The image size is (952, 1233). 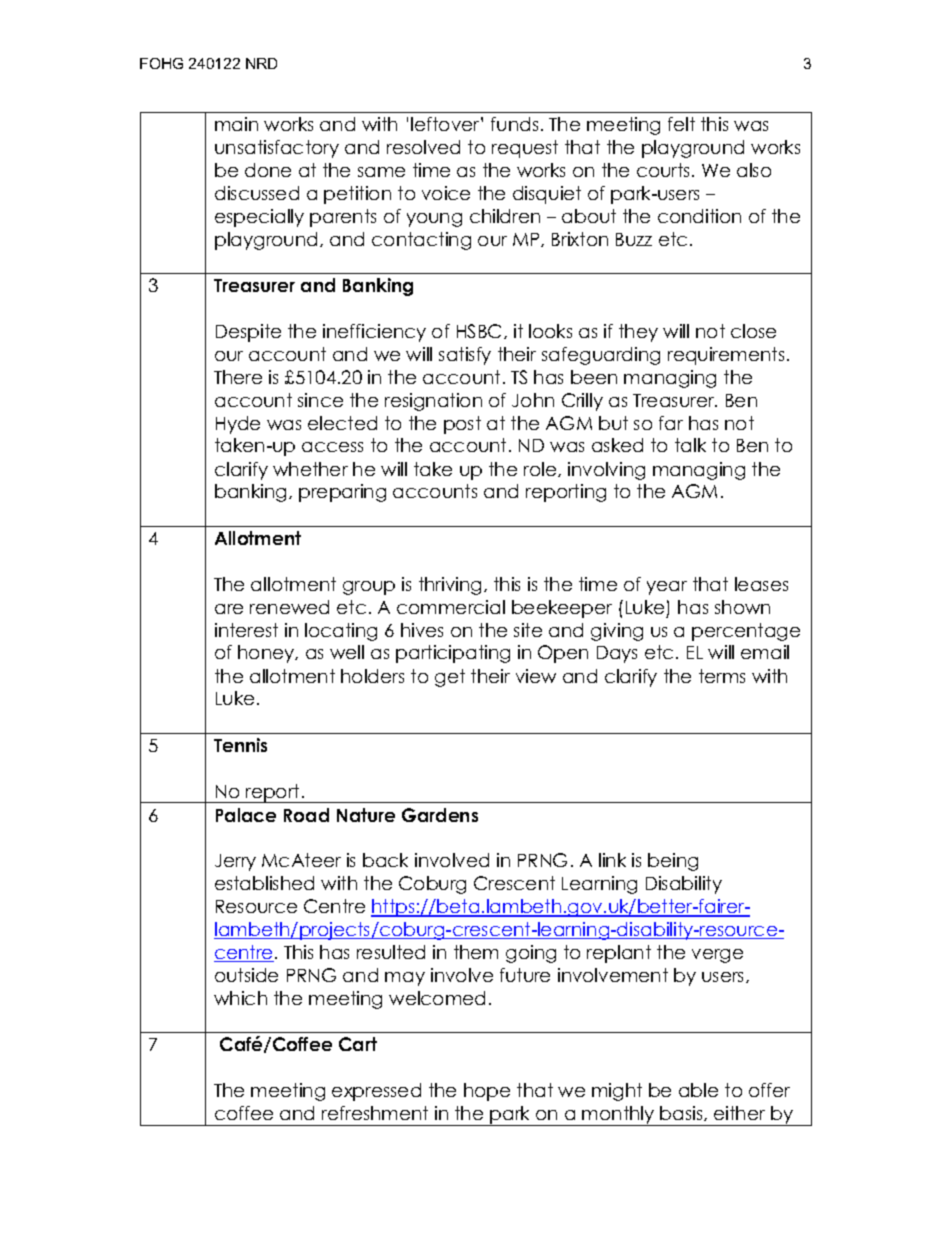 I want to click on Road, so click(x=306, y=815).
